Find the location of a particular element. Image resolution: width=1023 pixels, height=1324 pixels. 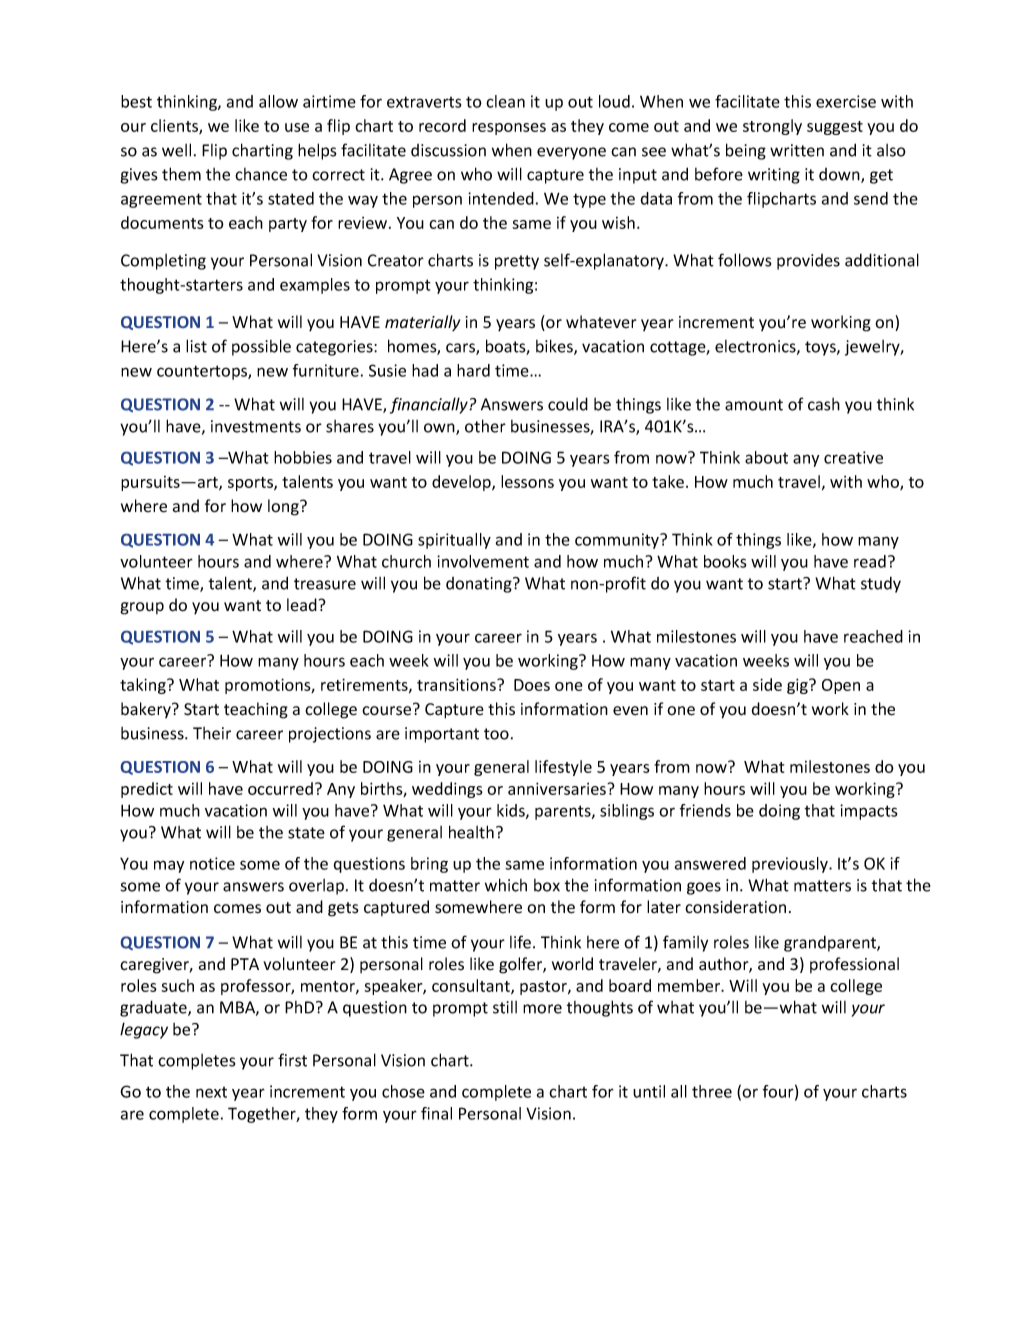

long is located at coordinates (284, 507).
